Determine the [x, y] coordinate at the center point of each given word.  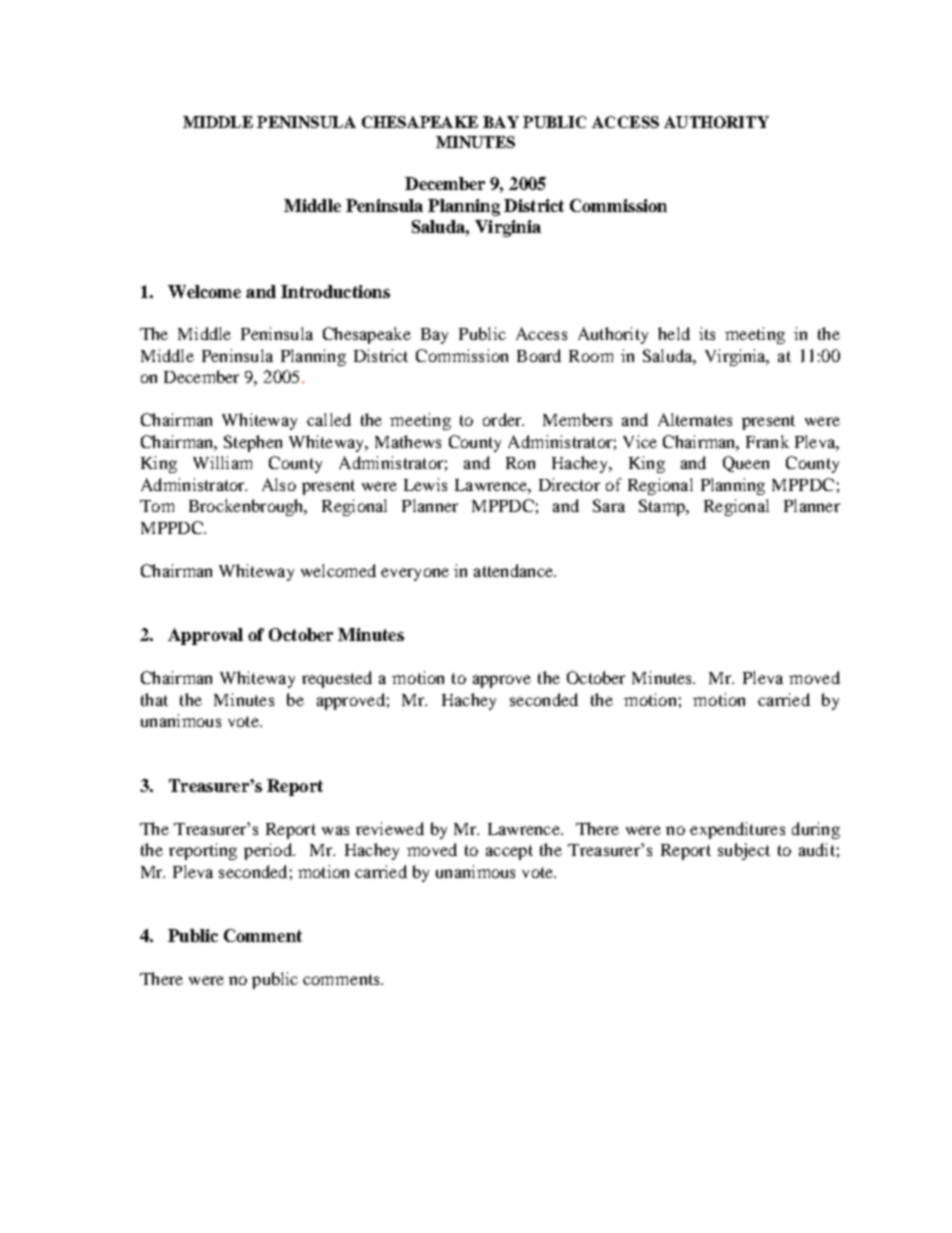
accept [509, 852]
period [269, 851]
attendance [514, 570]
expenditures [737, 830]
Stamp [663, 507]
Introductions [335, 291]
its [707, 333]
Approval [205, 636]
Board [539, 355]
